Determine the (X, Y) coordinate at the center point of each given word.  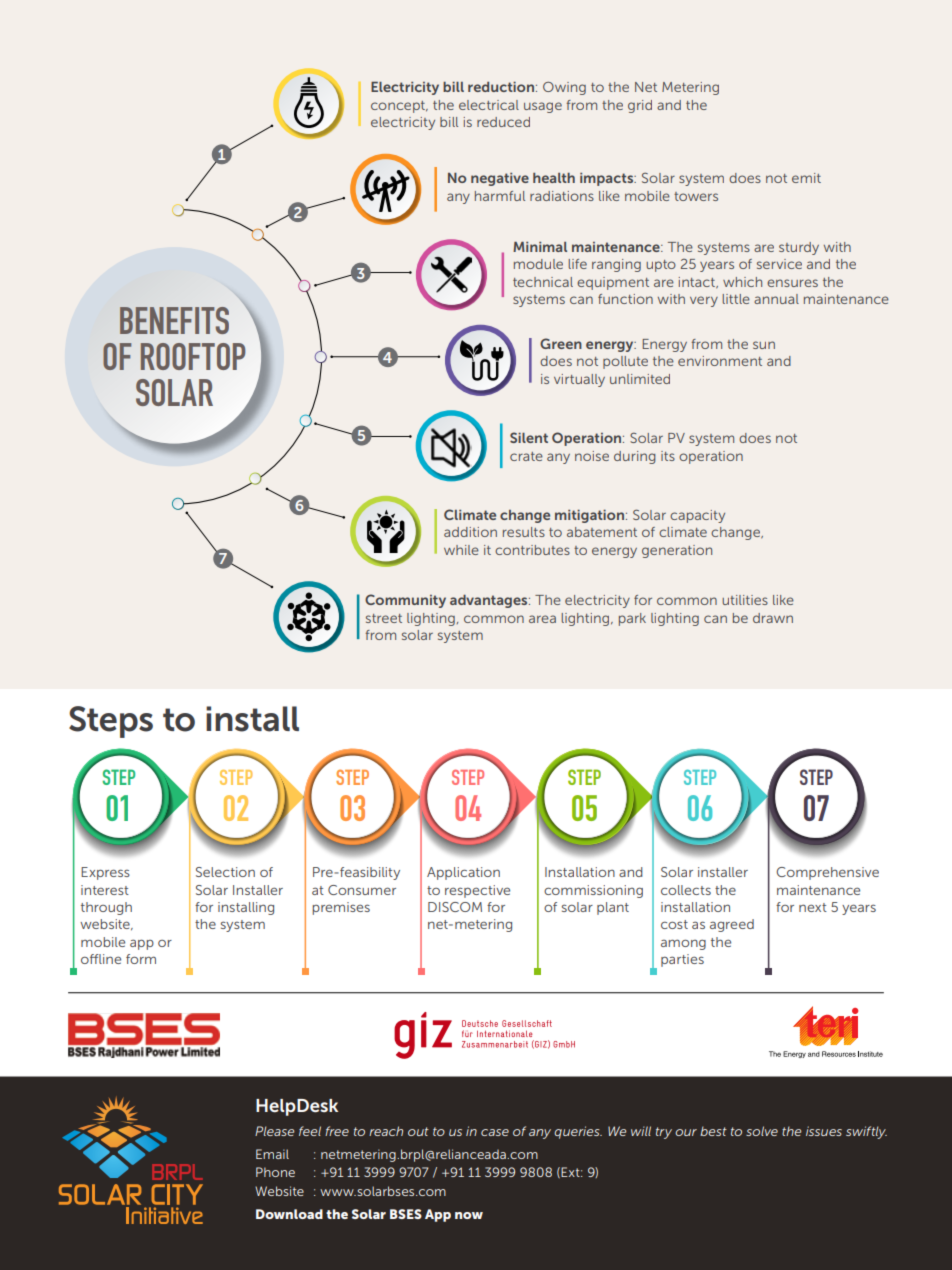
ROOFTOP (193, 356)
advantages (490, 601)
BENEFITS (174, 320)
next (813, 907)
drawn (773, 618)
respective (477, 891)
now (469, 1215)
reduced (503, 122)
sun (764, 345)
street (384, 618)
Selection (225, 872)
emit (806, 178)
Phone (275, 1172)
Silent (529, 437)
